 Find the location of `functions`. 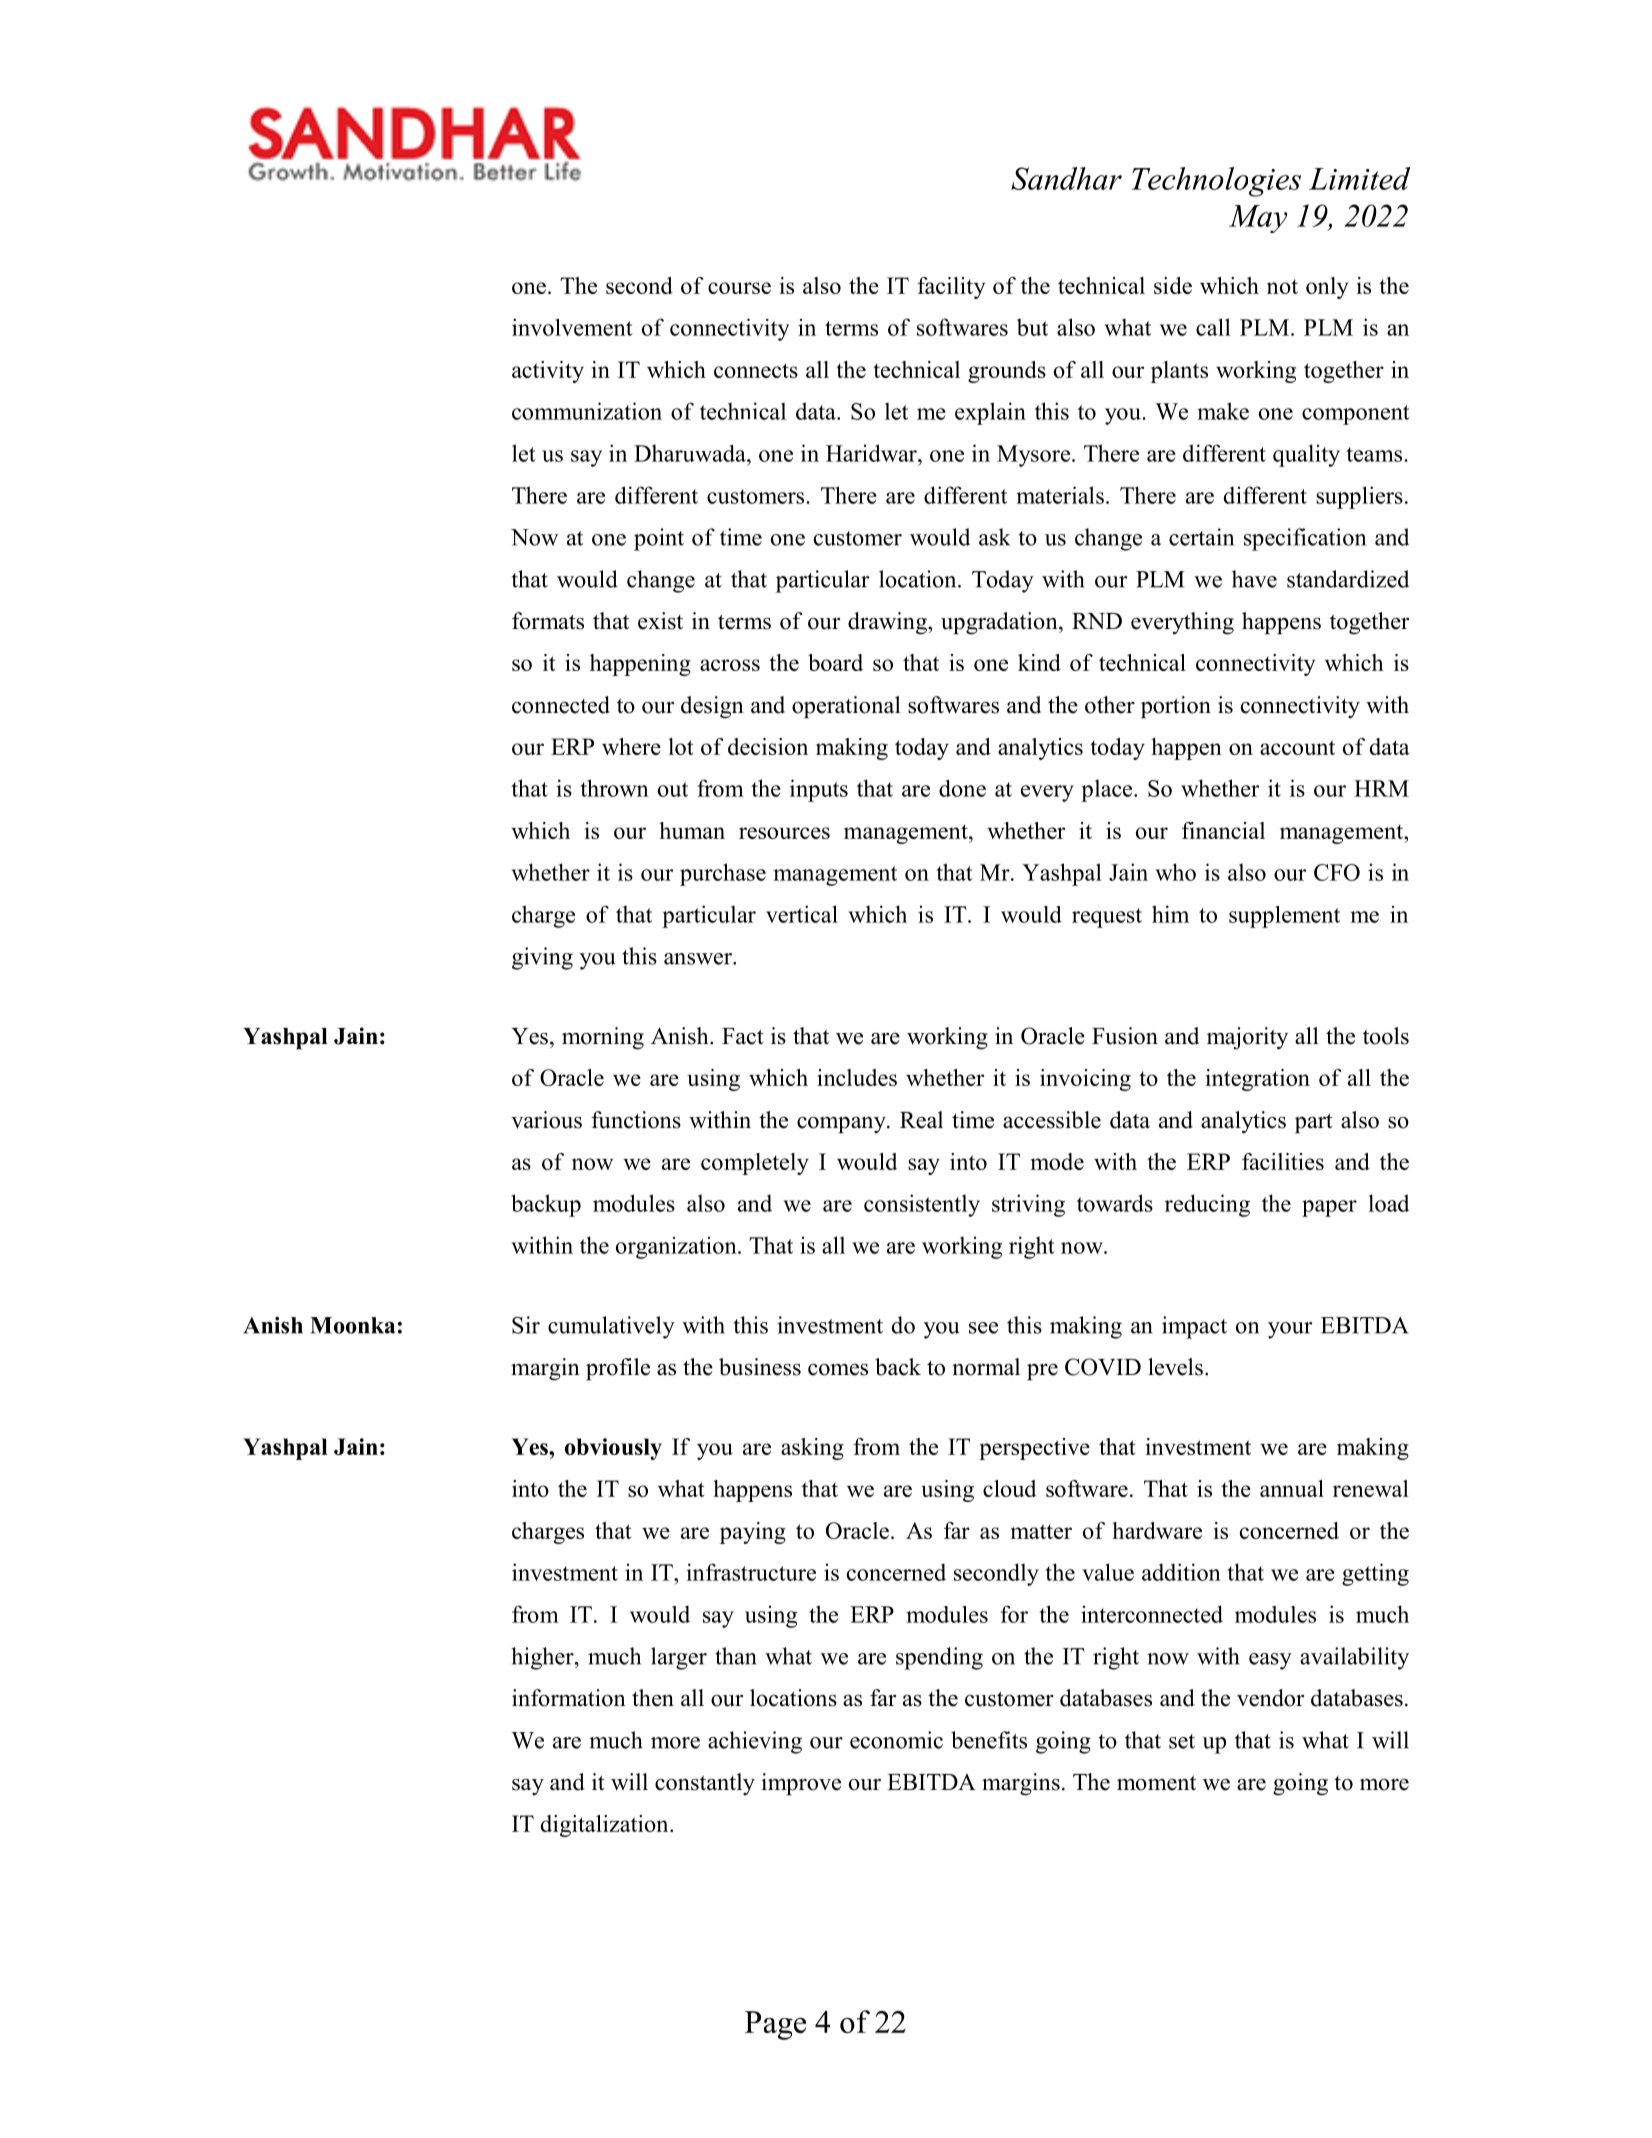

functions is located at coordinates (636, 1120).
